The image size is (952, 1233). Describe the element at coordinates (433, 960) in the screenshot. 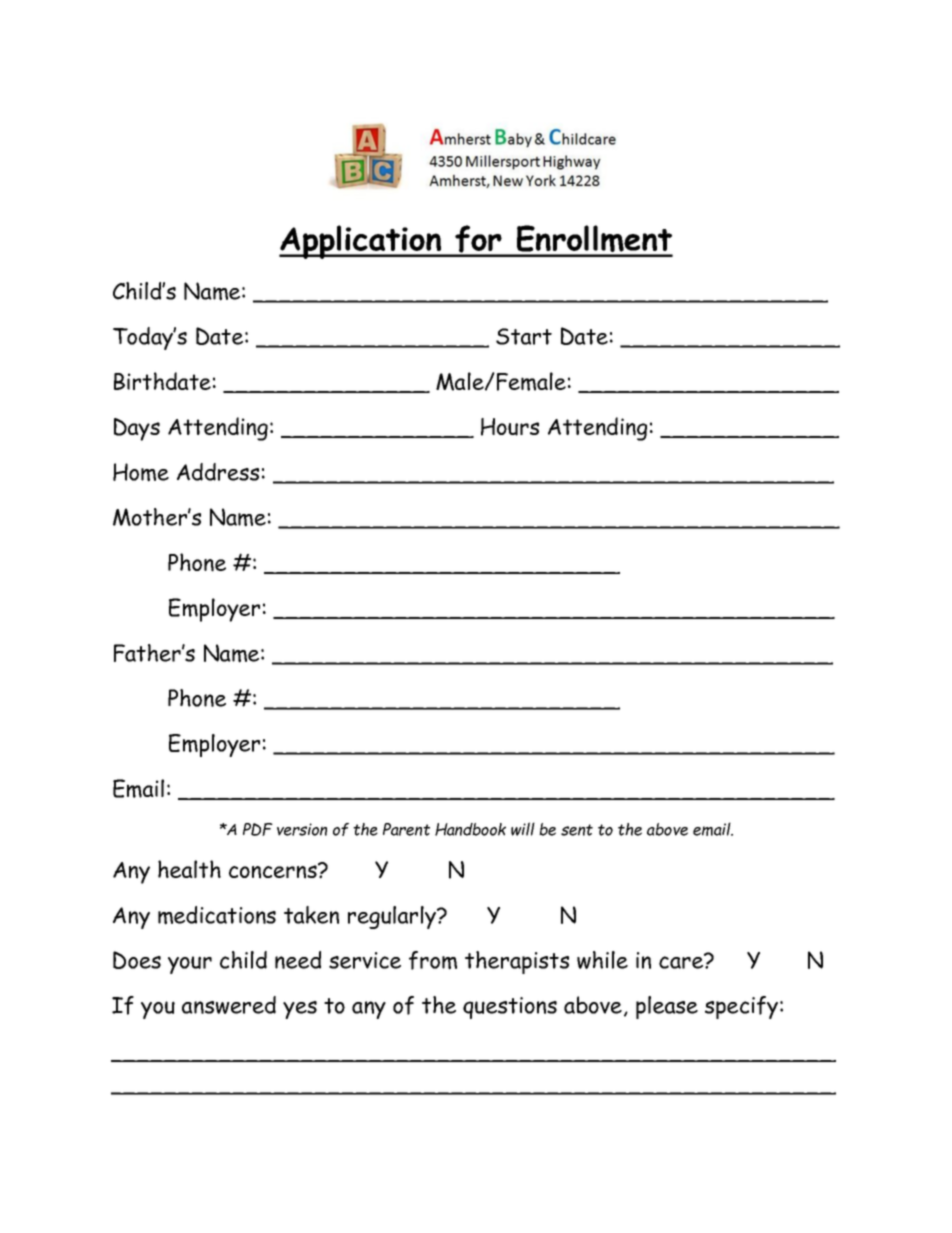

I see `from` at that location.
